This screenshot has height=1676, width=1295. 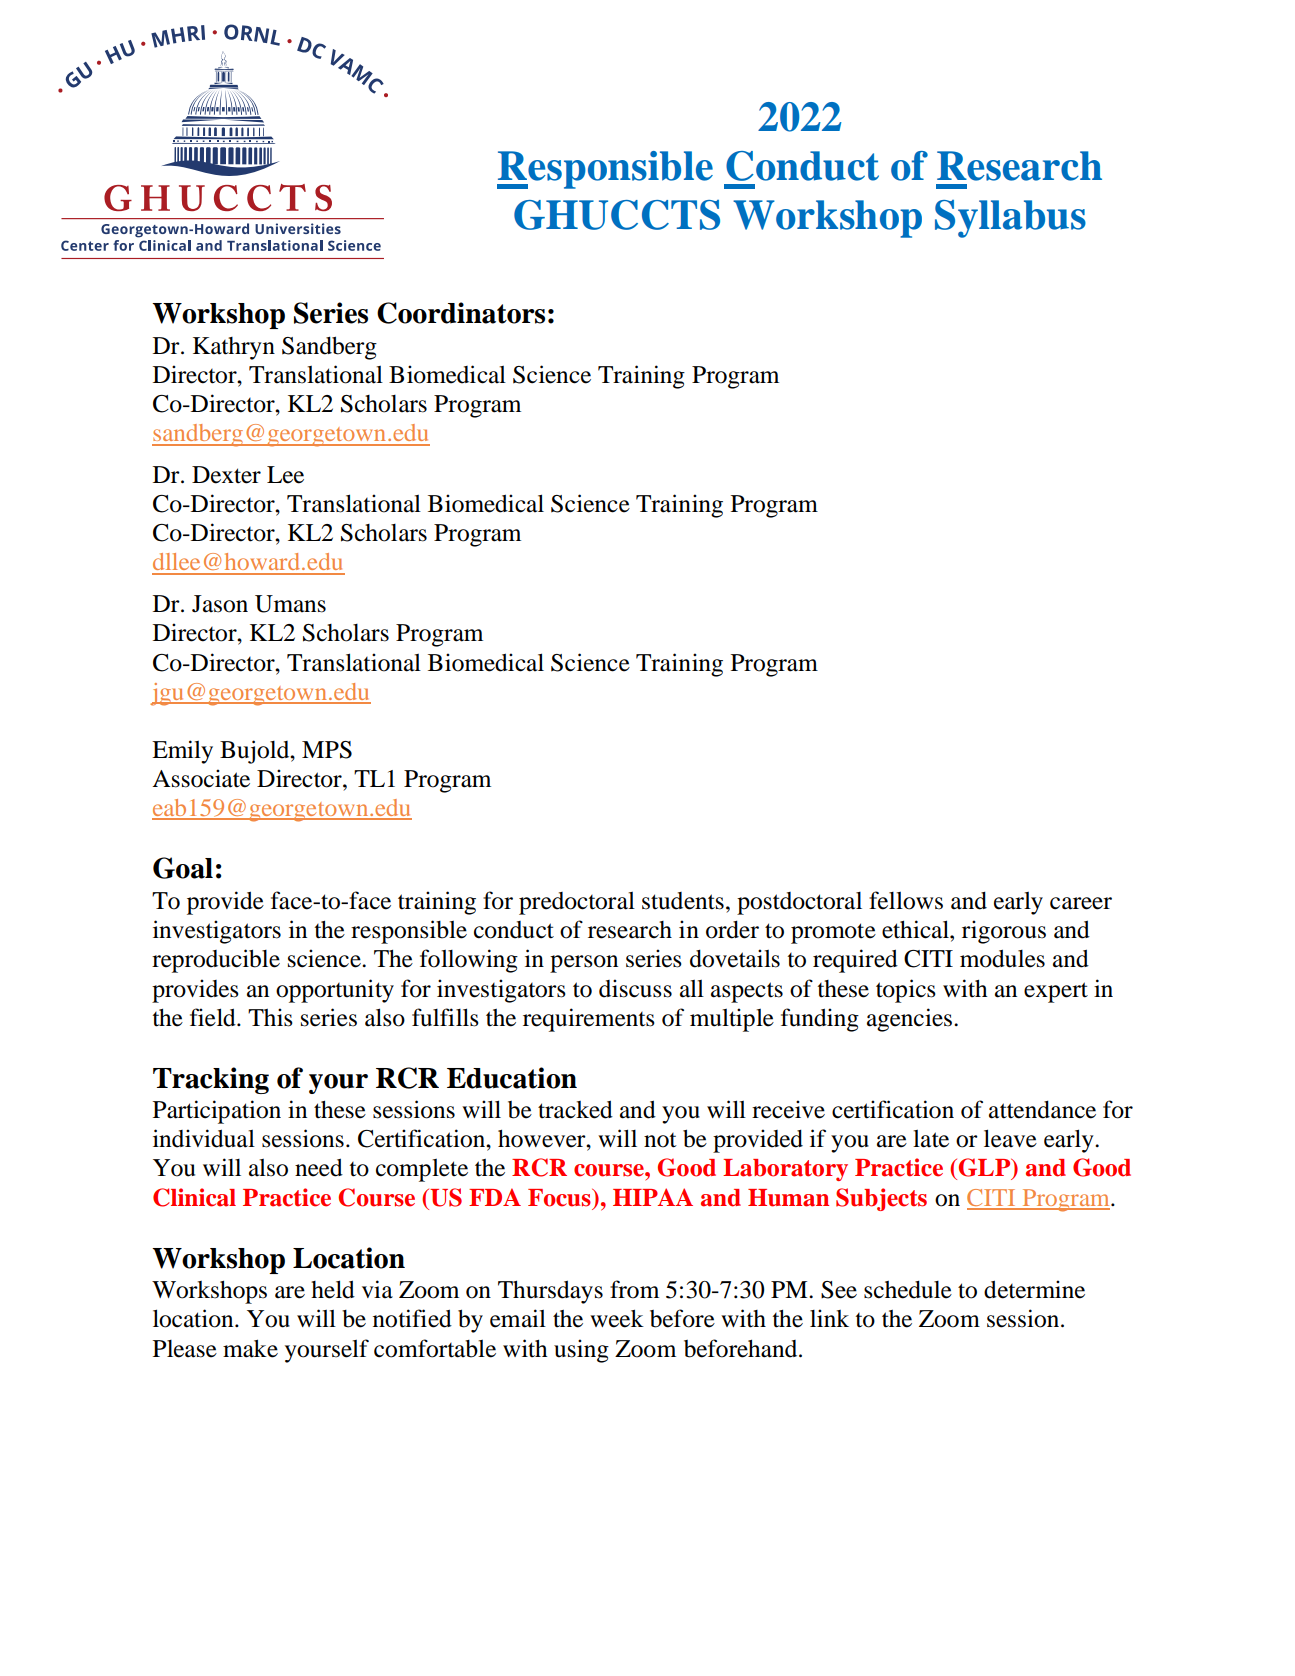 I want to click on determine, so click(x=1034, y=1289).
